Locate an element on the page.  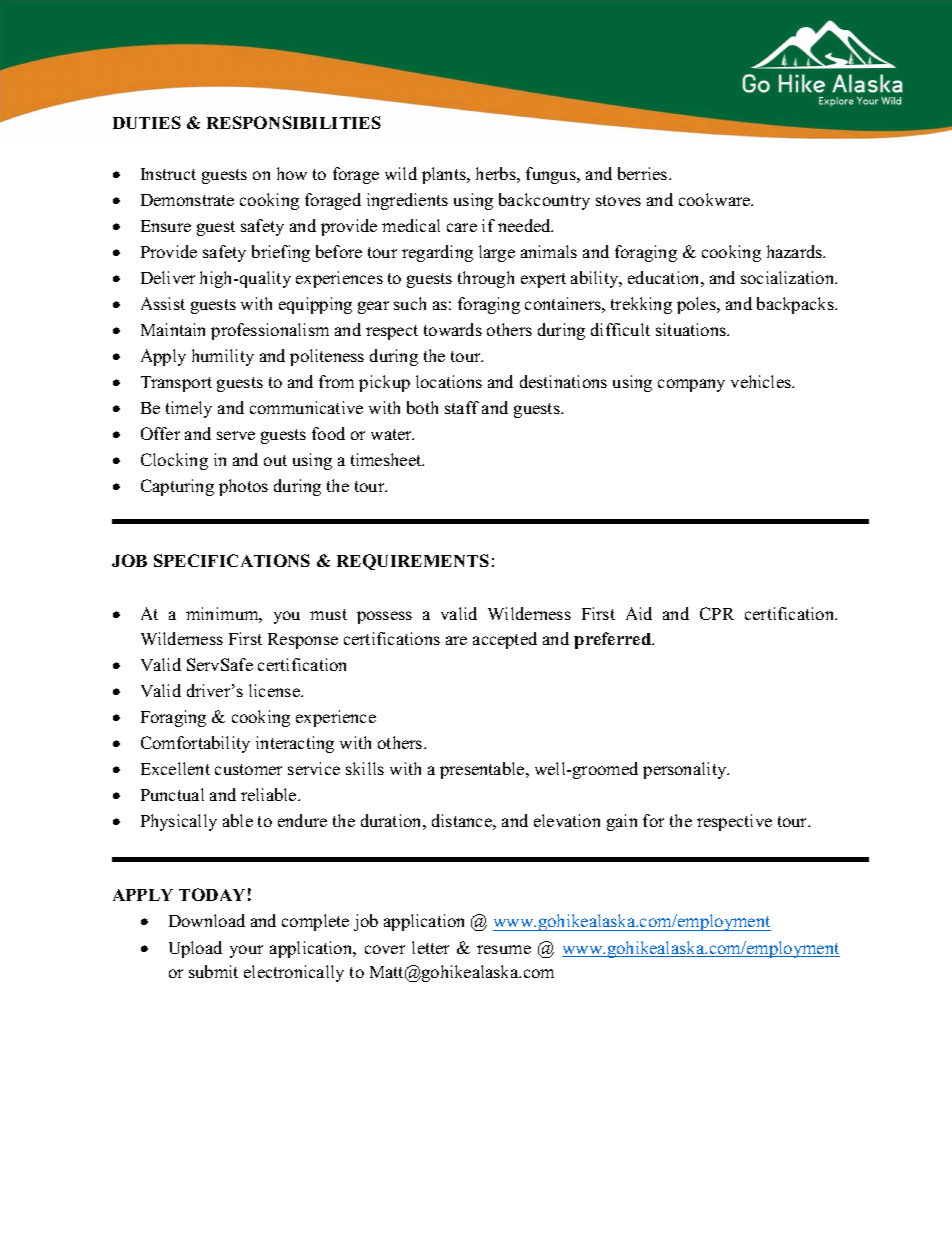
license is located at coordinates (275, 690).
